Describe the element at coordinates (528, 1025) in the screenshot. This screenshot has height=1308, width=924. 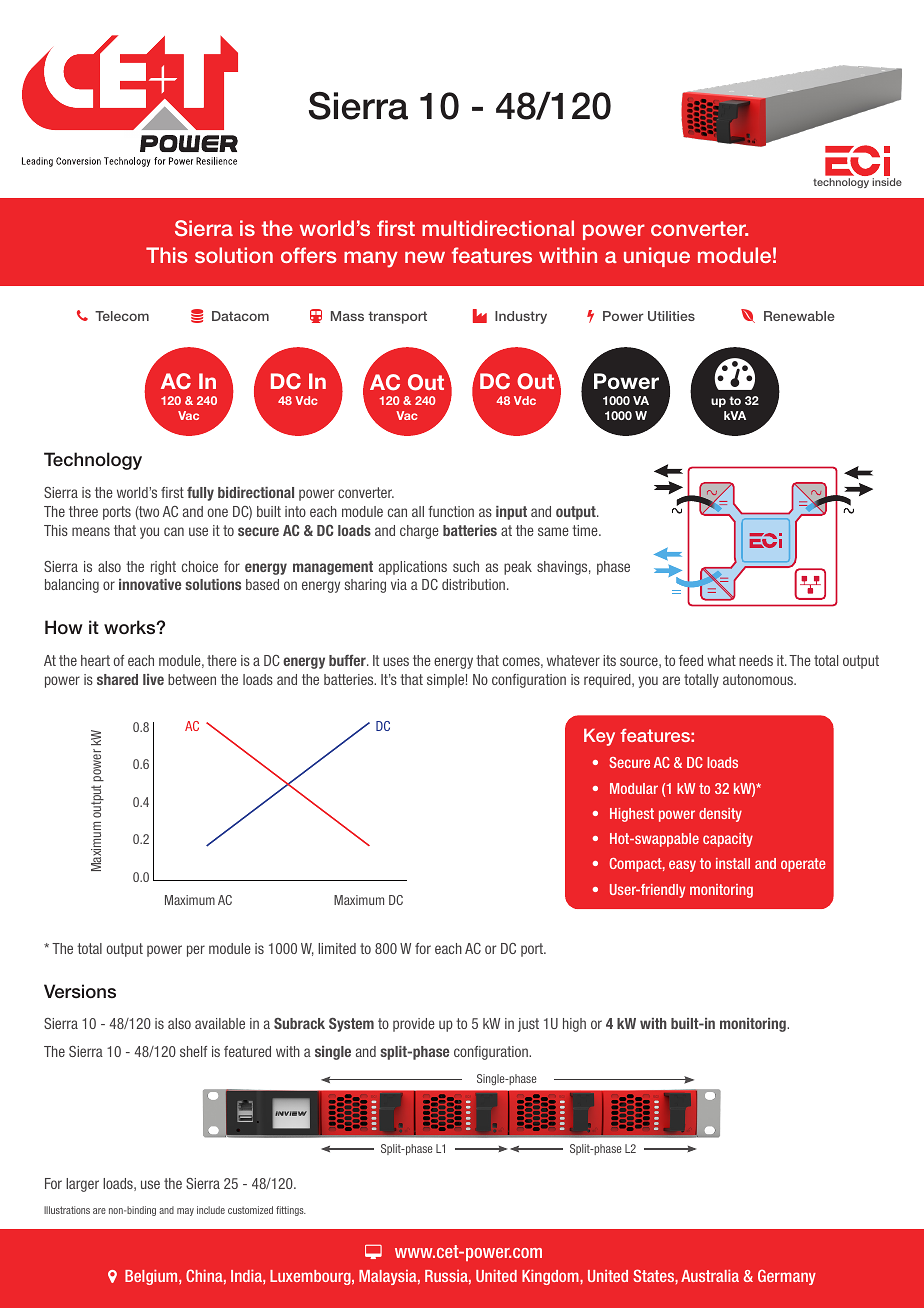
I see `just` at that location.
